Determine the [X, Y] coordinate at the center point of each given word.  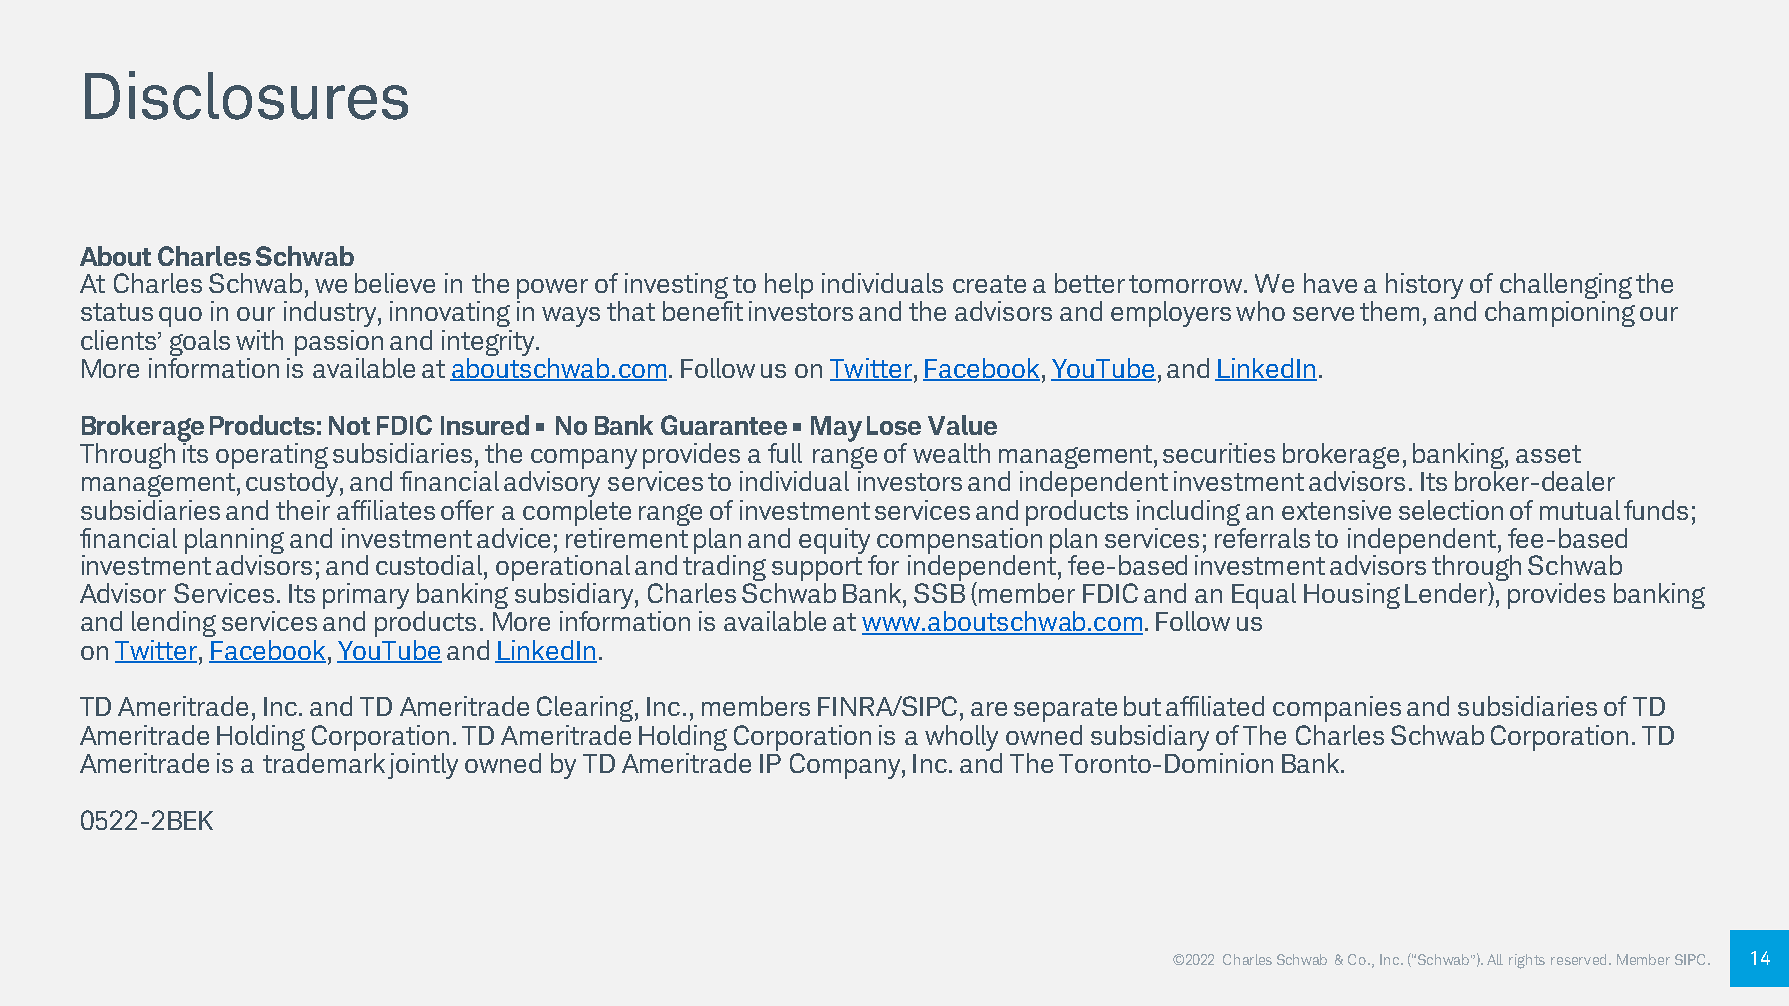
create [989, 284]
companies [1337, 709]
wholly [961, 738]
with [259, 340]
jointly [423, 766]
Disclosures [246, 95]
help [789, 286]
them [1389, 311]
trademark [324, 763]
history [1424, 286]
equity [836, 542]
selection [1451, 510]
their [303, 510]
